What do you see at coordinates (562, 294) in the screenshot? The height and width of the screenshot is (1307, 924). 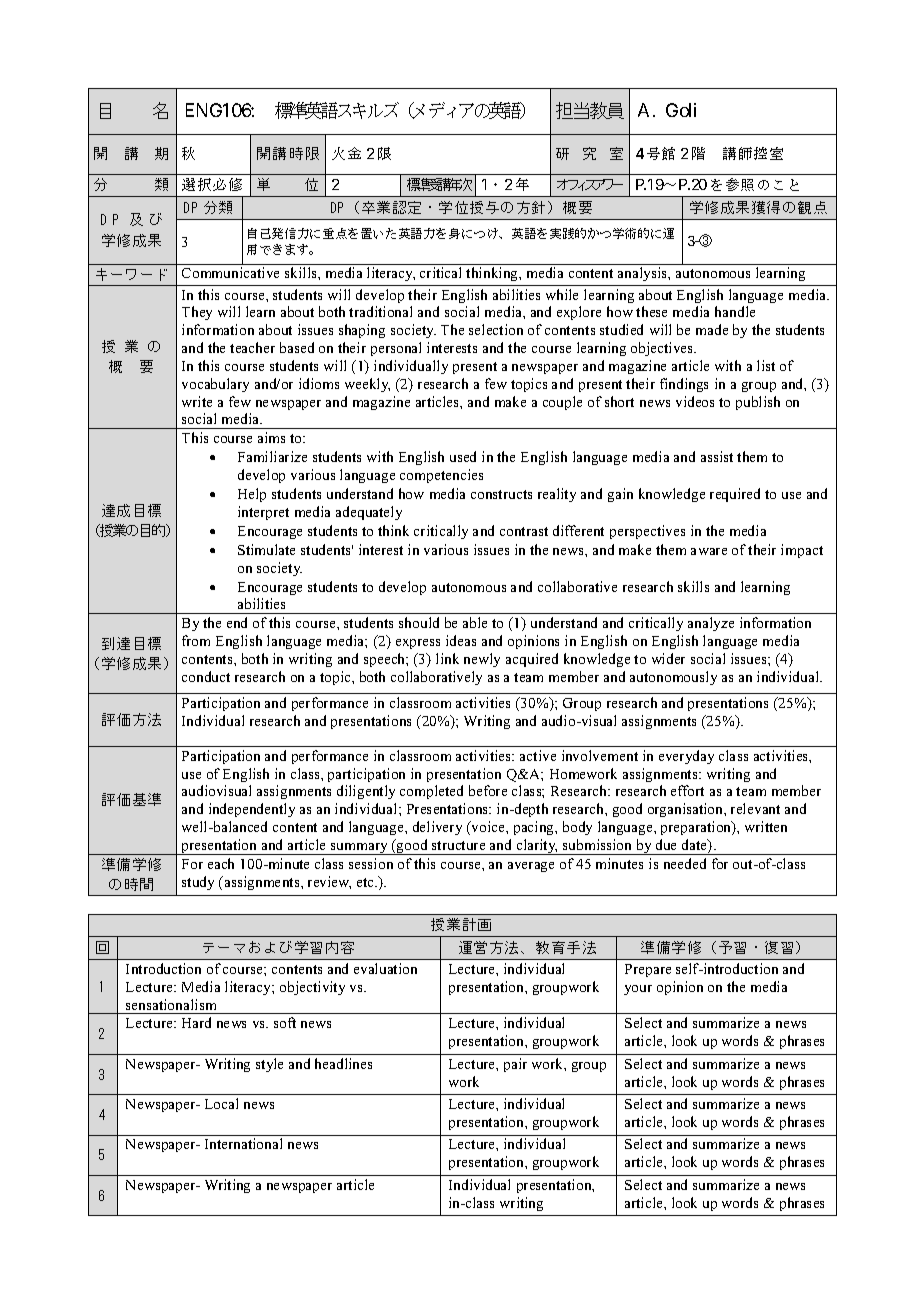 I see `while` at bounding box center [562, 294].
